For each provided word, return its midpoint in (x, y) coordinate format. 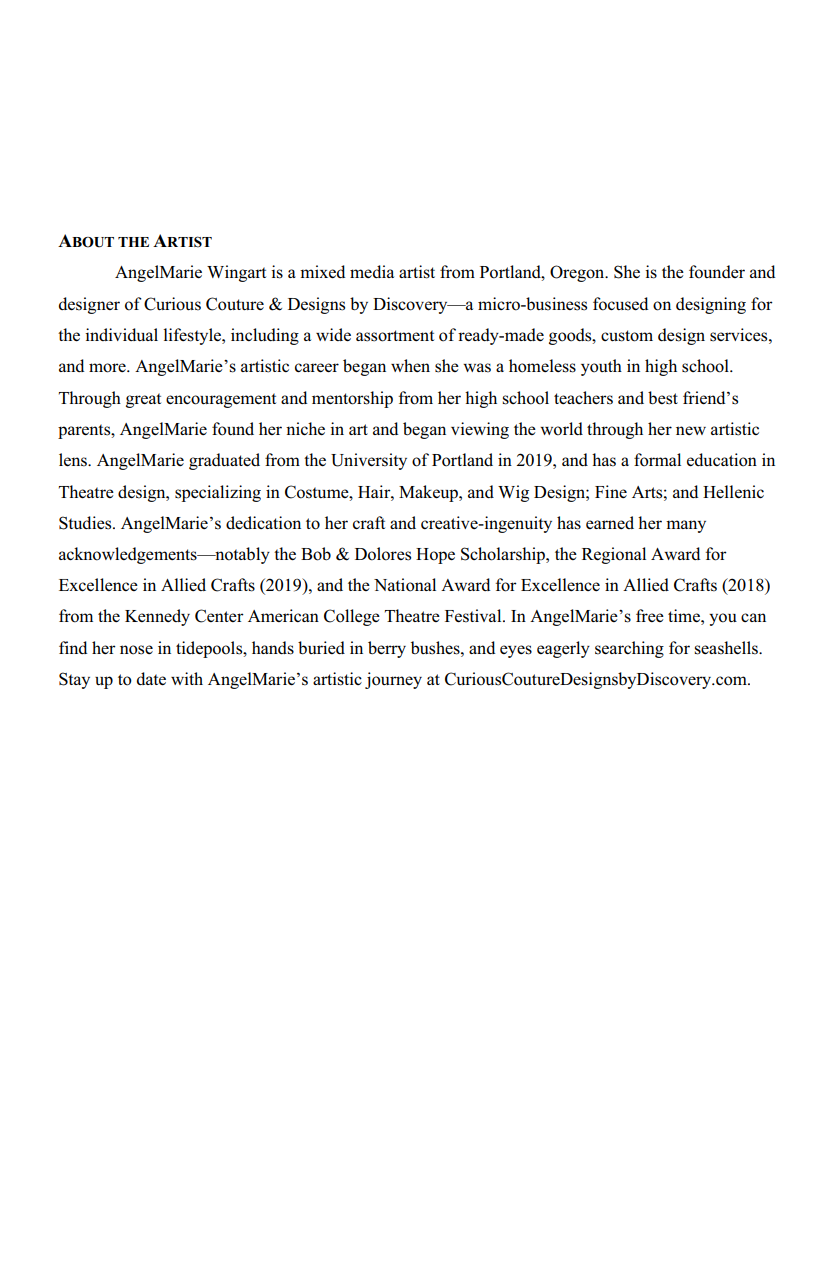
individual (121, 334)
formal (657, 460)
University (369, 461)
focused (620, 304)
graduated (224, 461)
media (372, 271)
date (151, 679)
